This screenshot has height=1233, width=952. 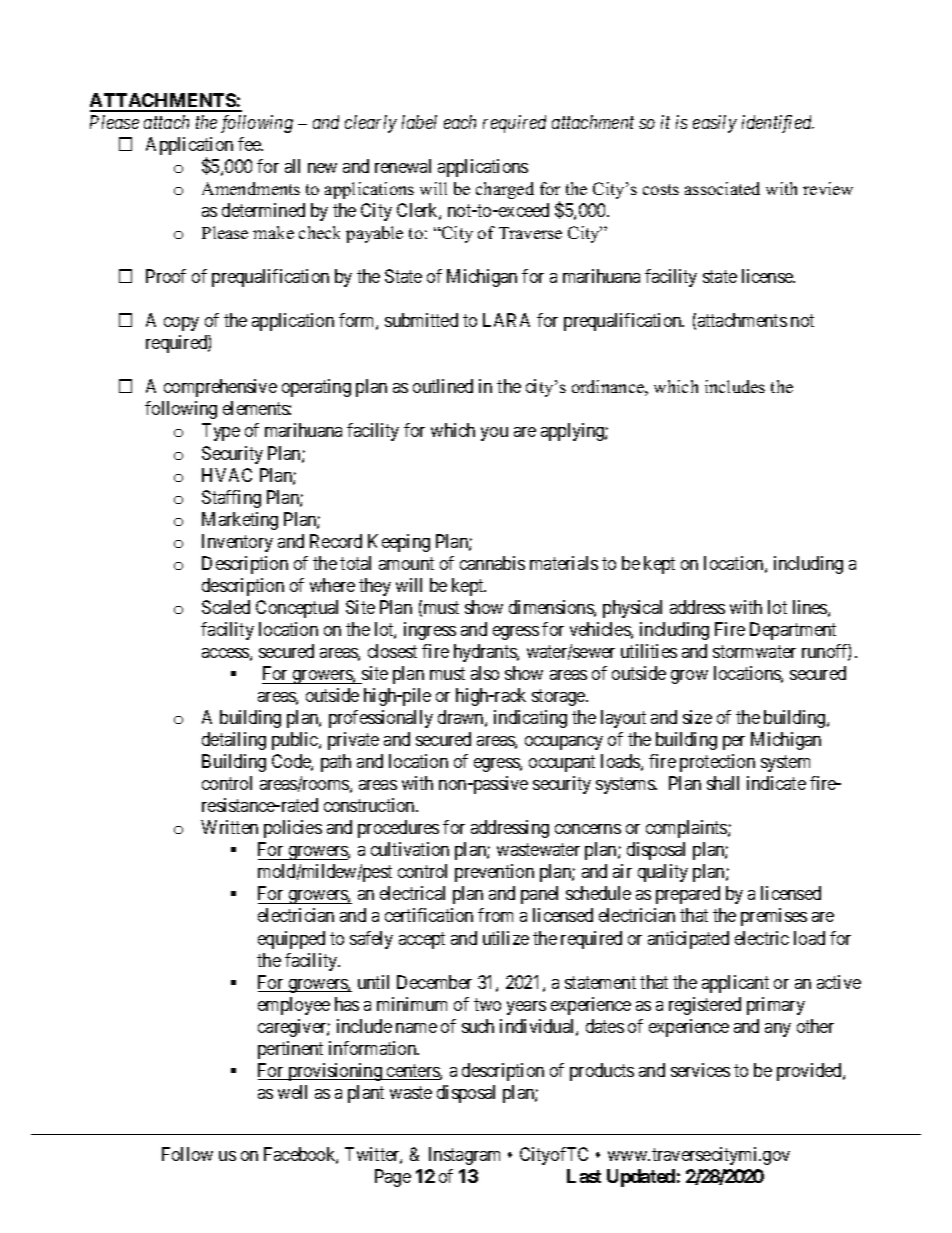 I want to click on well, so click(x=292, y=1092).
